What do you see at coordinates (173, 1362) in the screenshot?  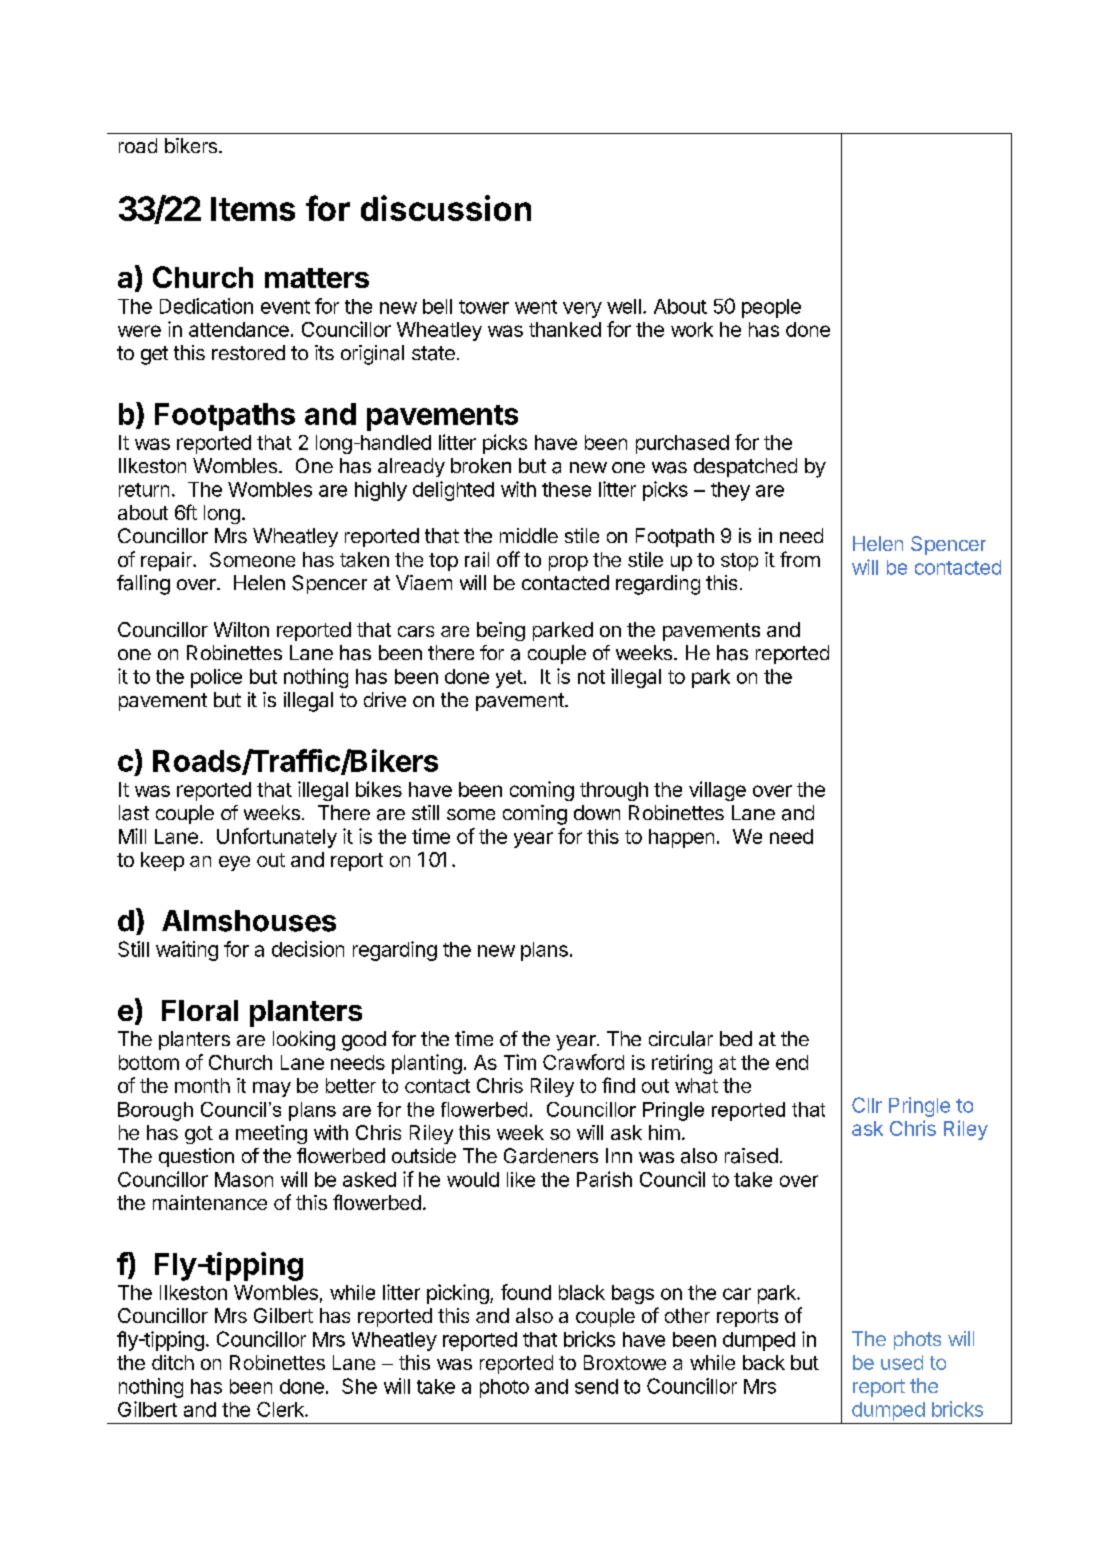 I see `ditch` at bounding box center [173, 1362].
